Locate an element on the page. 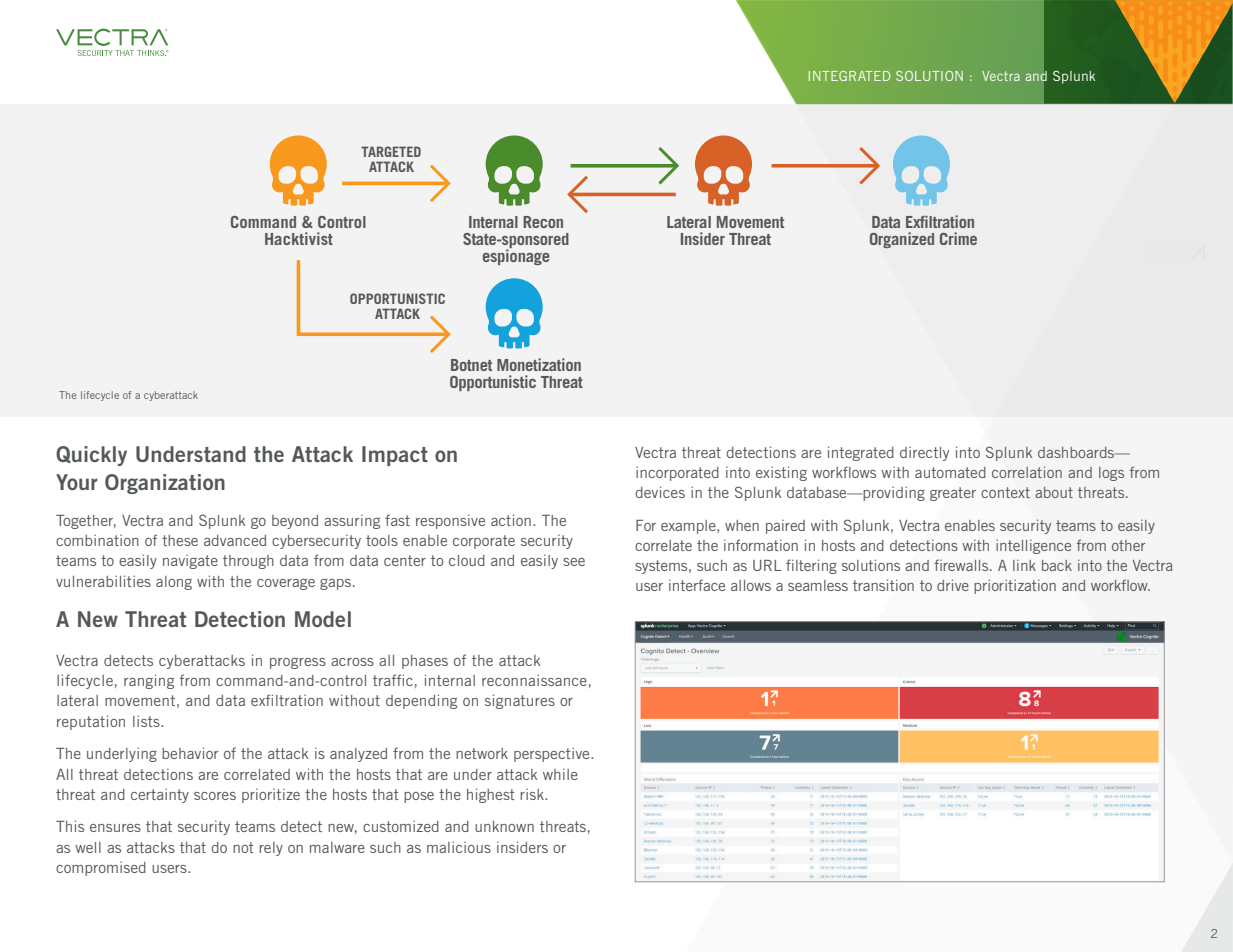 Image resolution: width=1233 pixels, height=952 pixels. TARGETED is located at coordinates (391, 151).
